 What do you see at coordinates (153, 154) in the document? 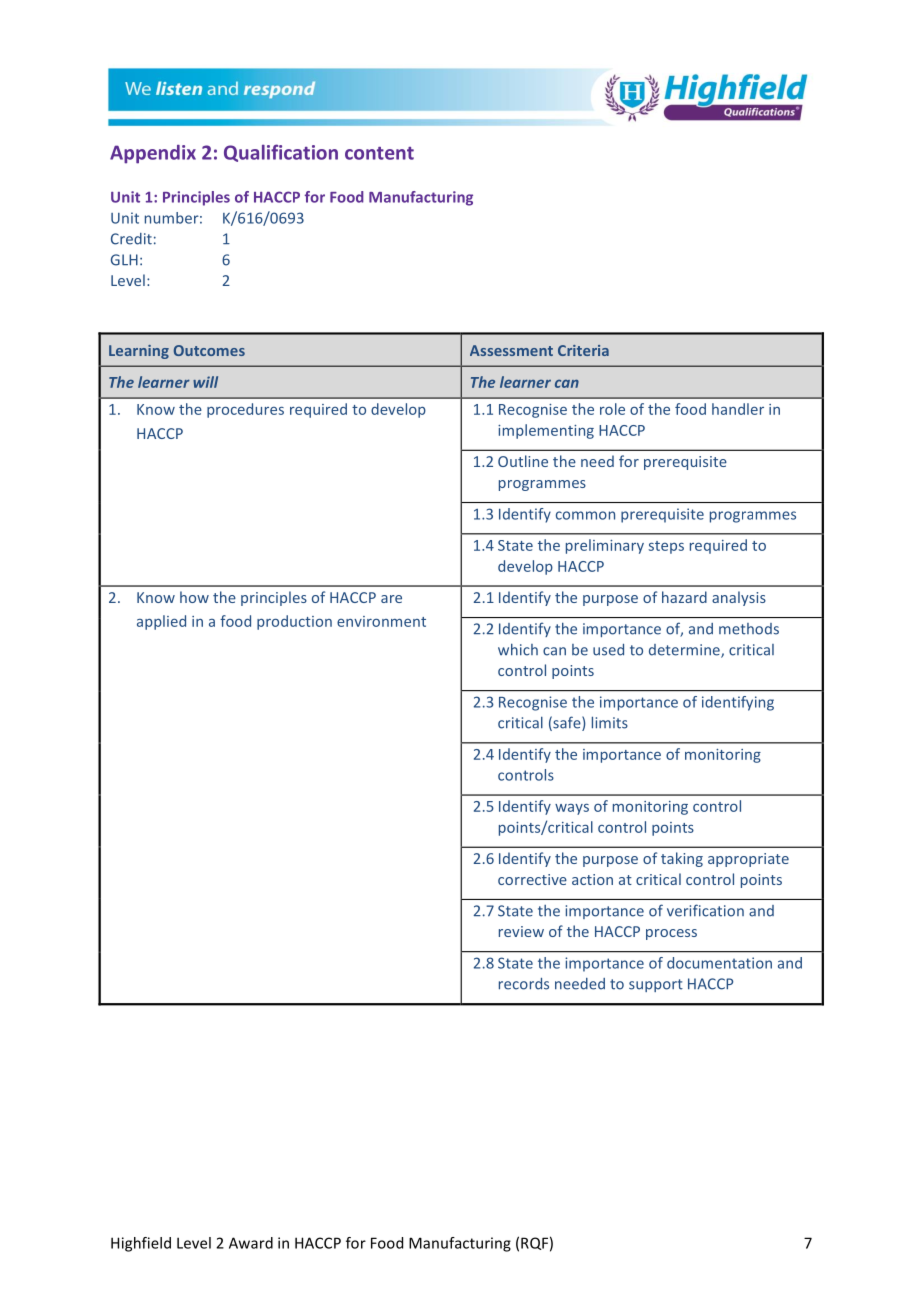
I see `Appendix` at bounding box center [153, 154].
